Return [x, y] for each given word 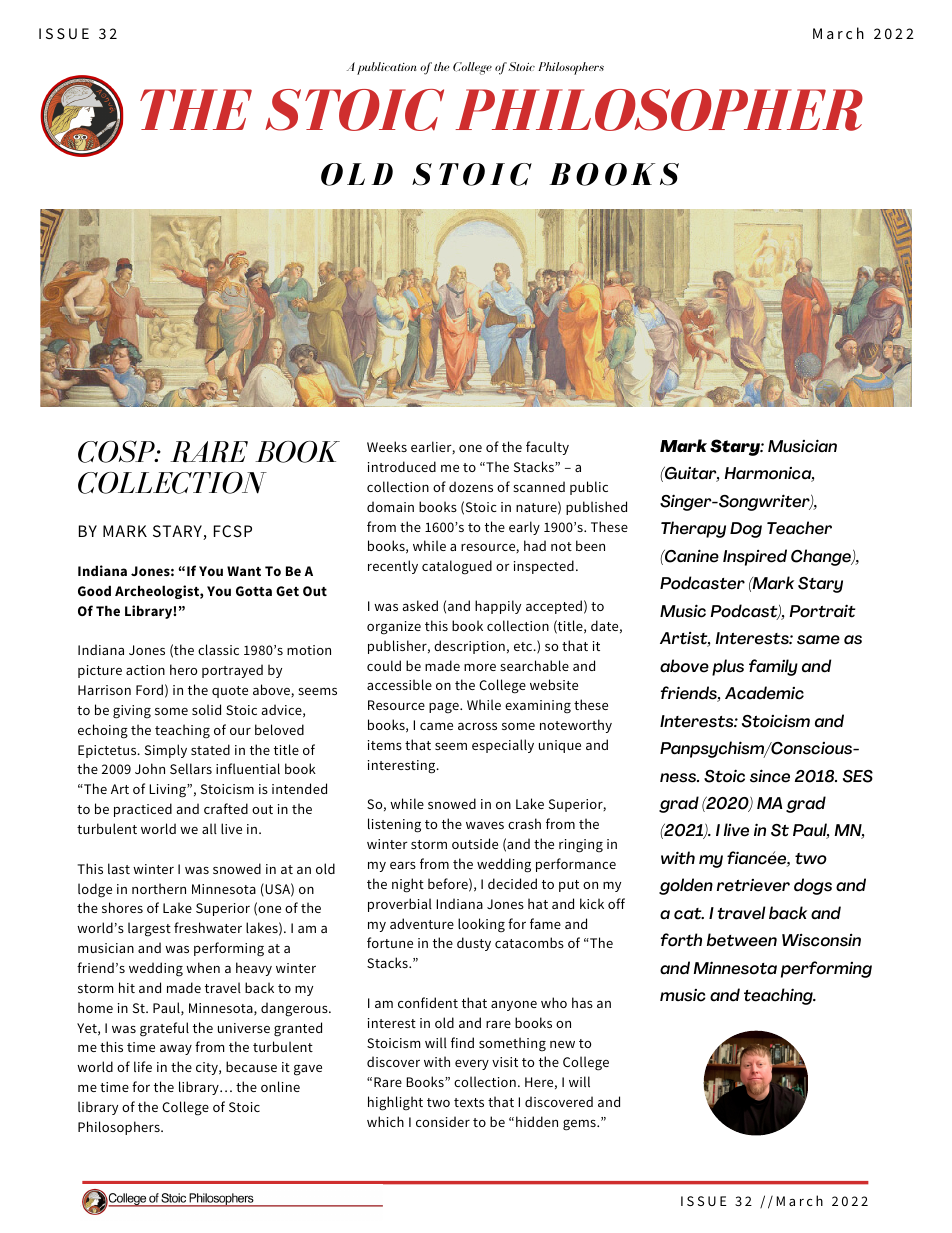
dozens [471, 486]
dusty [474, 944]
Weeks [387, 446]
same [818, 640]
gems [580, 1125]
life [143, 1066]
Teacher [799, 528]
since [770, 776]
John [150, 768]
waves [485, 825]
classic [218, 649]
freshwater [208, 927]
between [742, 940]
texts [469, 1102]
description [469, 647]
